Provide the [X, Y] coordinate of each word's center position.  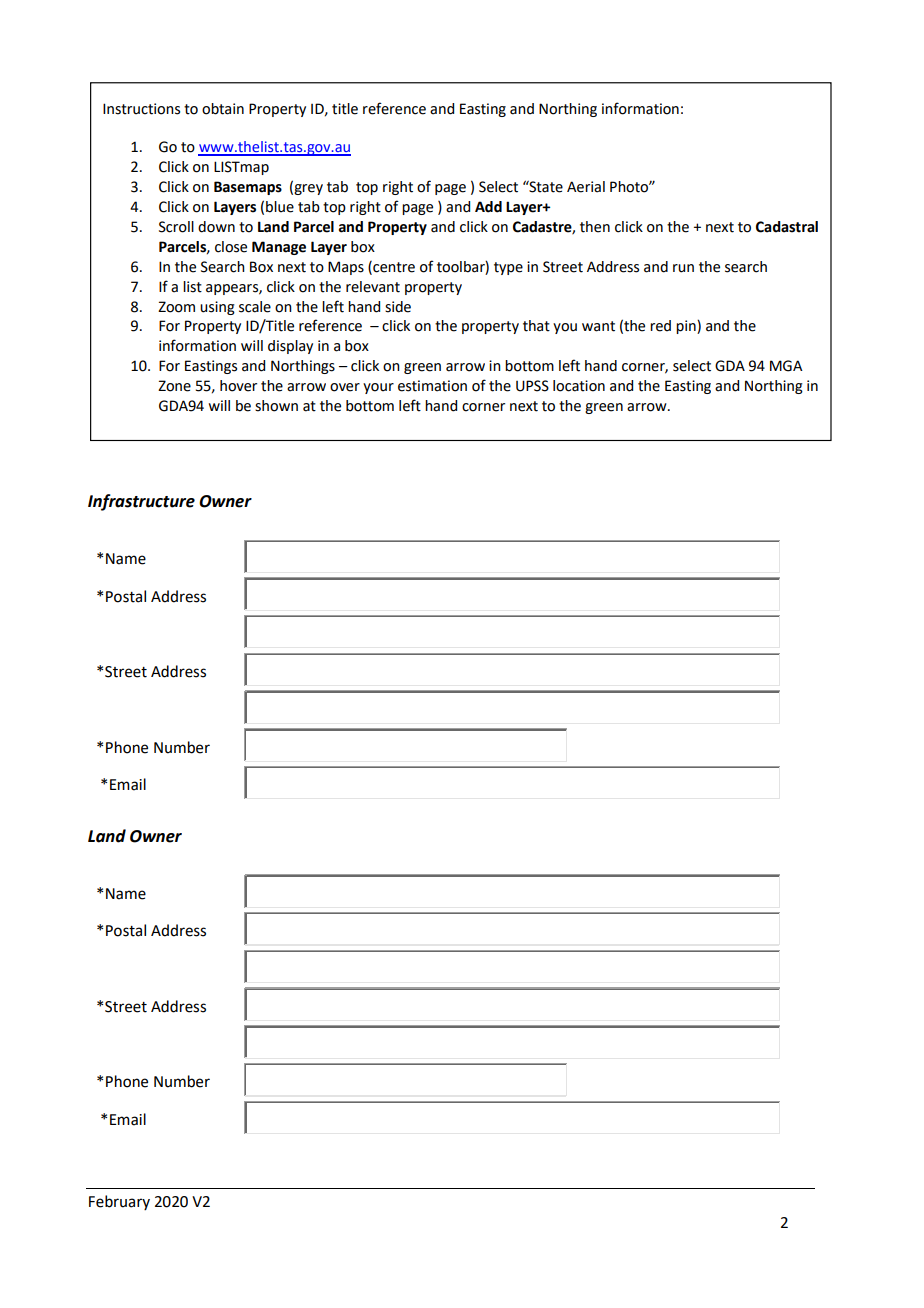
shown [276, 406]
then [595, 227]
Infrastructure [141, 502]
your [378, 388]
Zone [174, 386]
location [579, 386]
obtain [223, 109]
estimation [432, 386]
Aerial [586, 187]
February [119, 1202]
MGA [786, 366]
